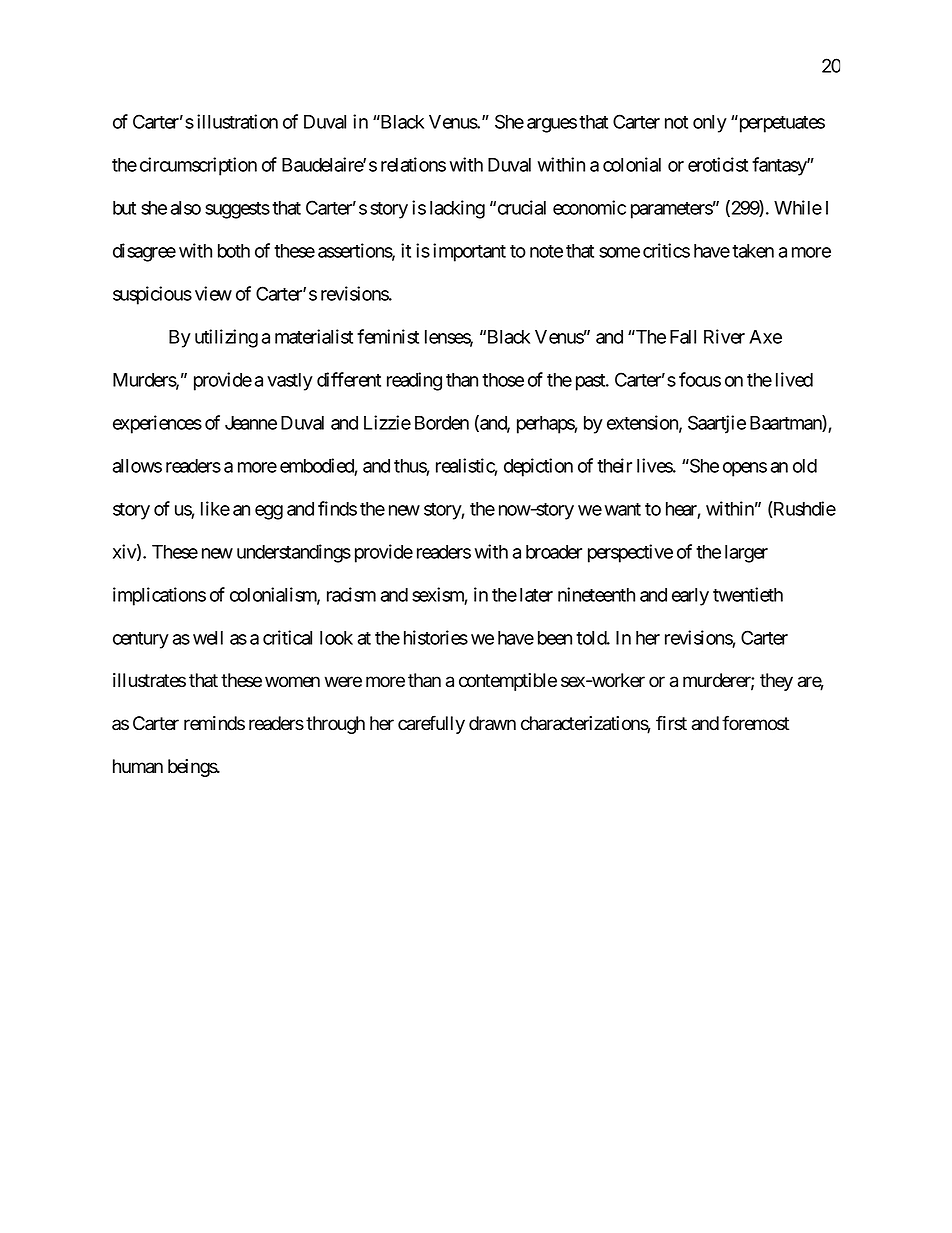 This page has width=952, height=1233. I want to click on depiction, so click(538, 467).
